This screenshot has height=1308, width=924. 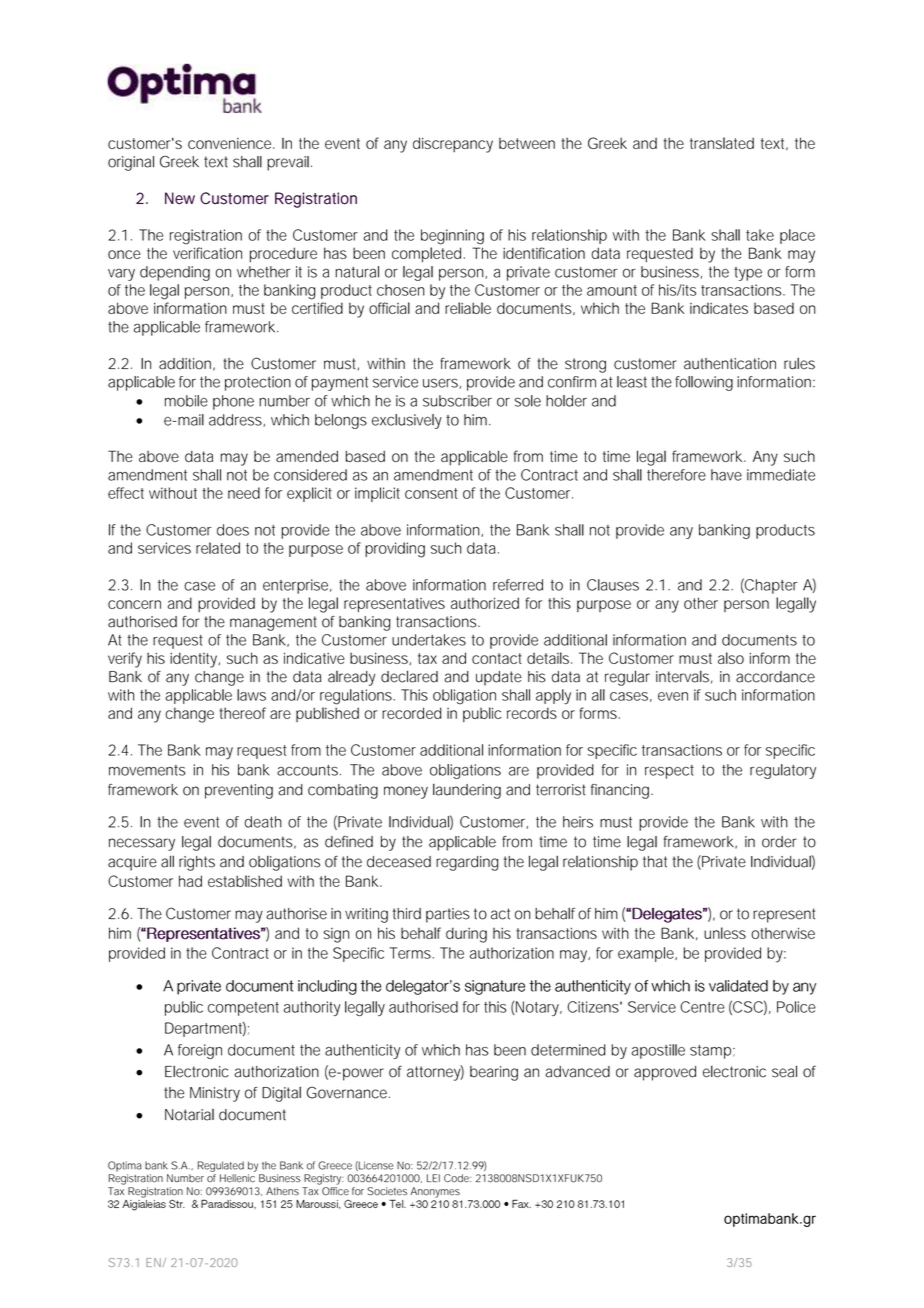 What do you see at coordinates (431, 493) in the screenshot?
I see `consent` at bounding box center [431, 493].
